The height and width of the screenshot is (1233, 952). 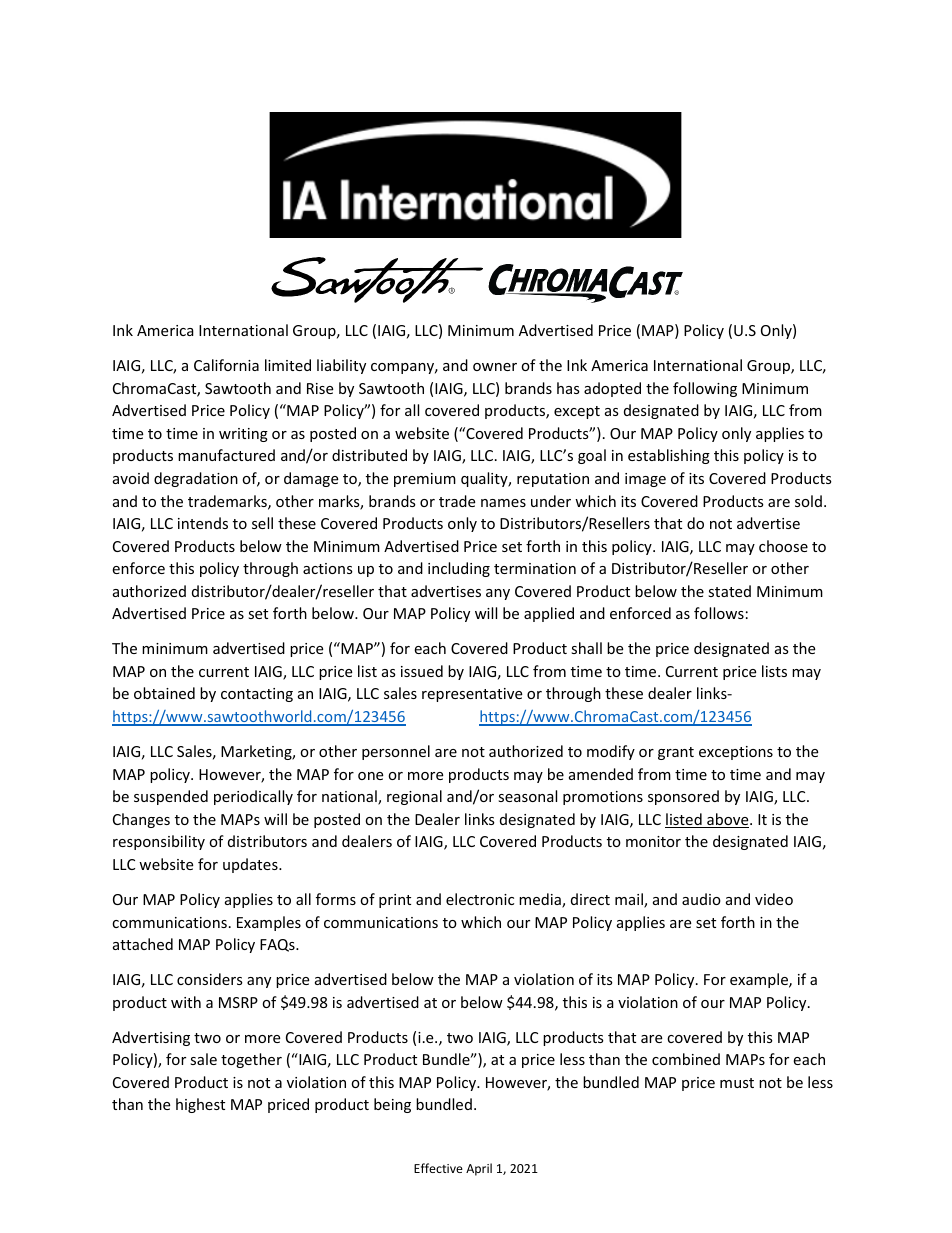 I want to click on highest, so click(x=200, y=1105).
